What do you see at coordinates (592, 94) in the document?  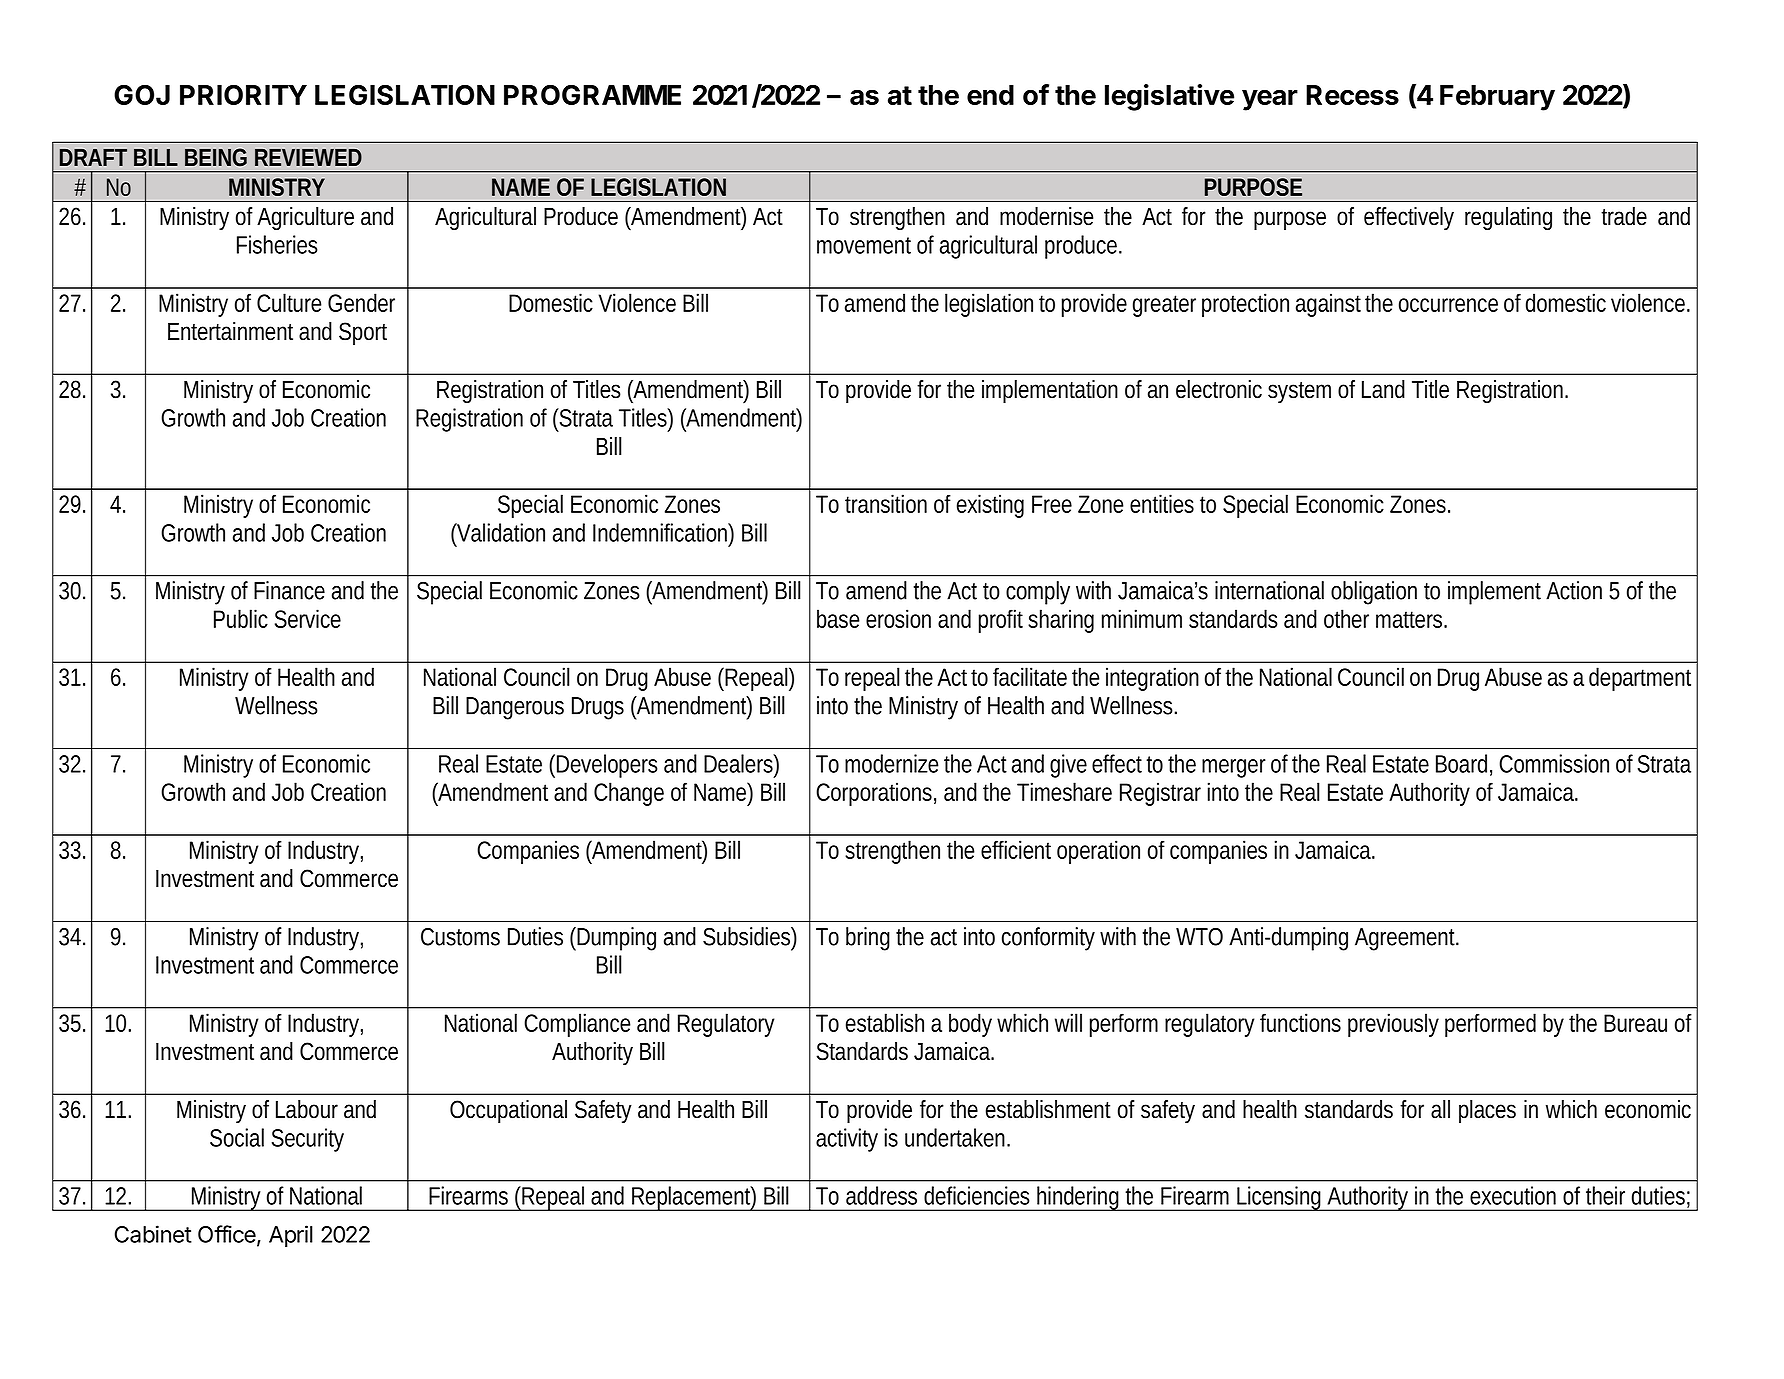 I see `PROGRAMME` at bounding box center [592, 94].
